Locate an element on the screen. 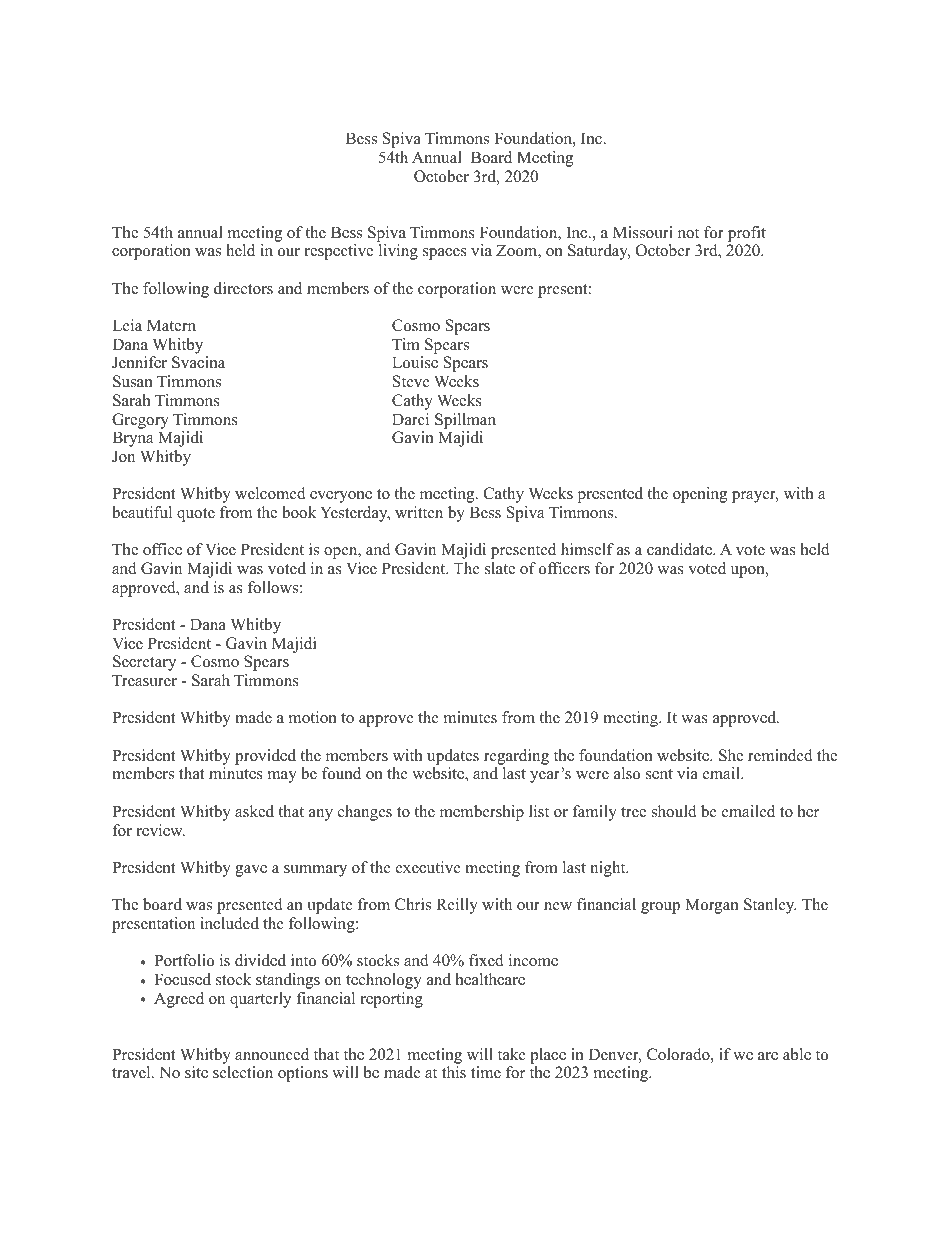 The height and width of the screenshot is (1233, 952). written is located at coordinates (419, 512).
